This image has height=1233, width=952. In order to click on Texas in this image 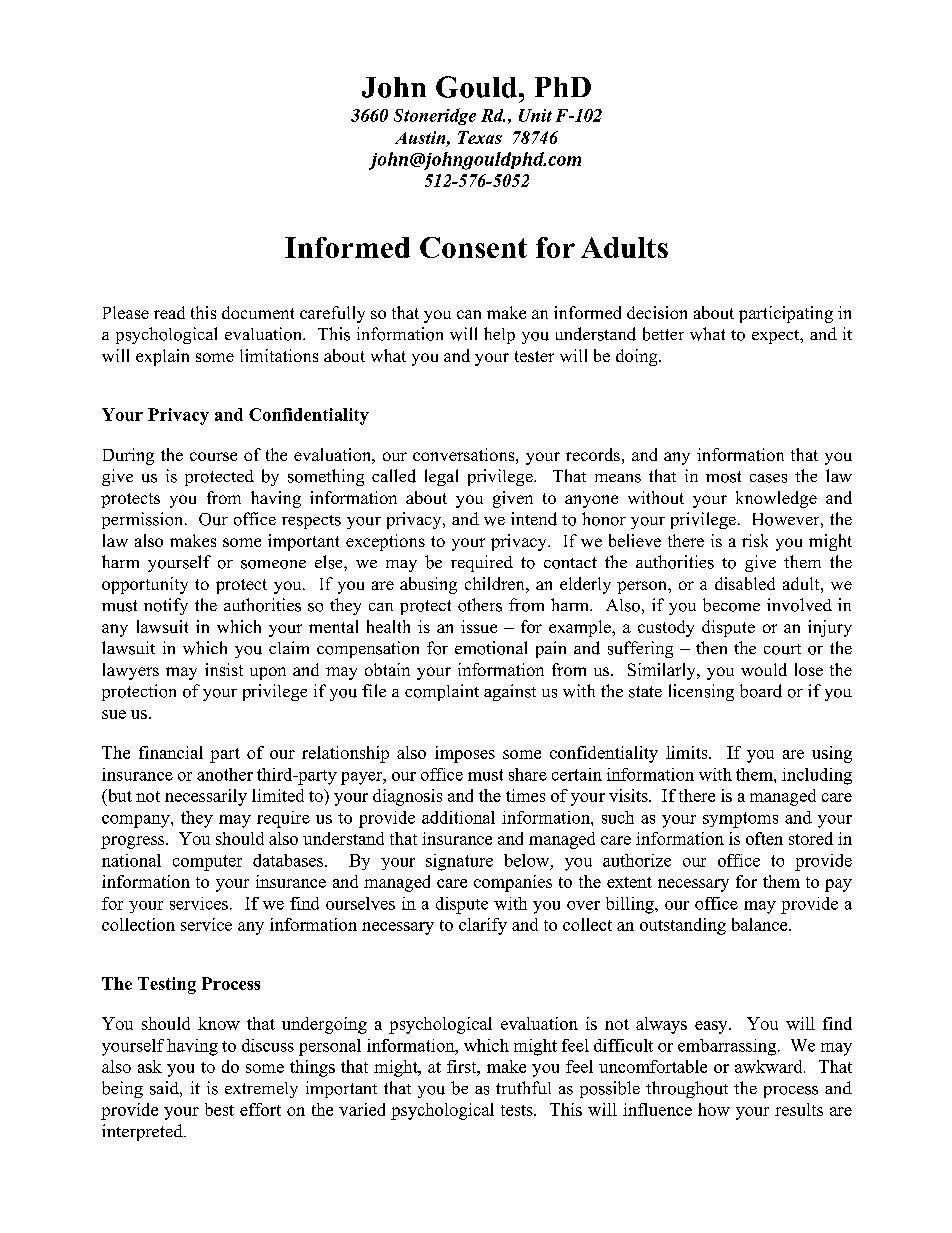, I will do `click(480, 137)`.
